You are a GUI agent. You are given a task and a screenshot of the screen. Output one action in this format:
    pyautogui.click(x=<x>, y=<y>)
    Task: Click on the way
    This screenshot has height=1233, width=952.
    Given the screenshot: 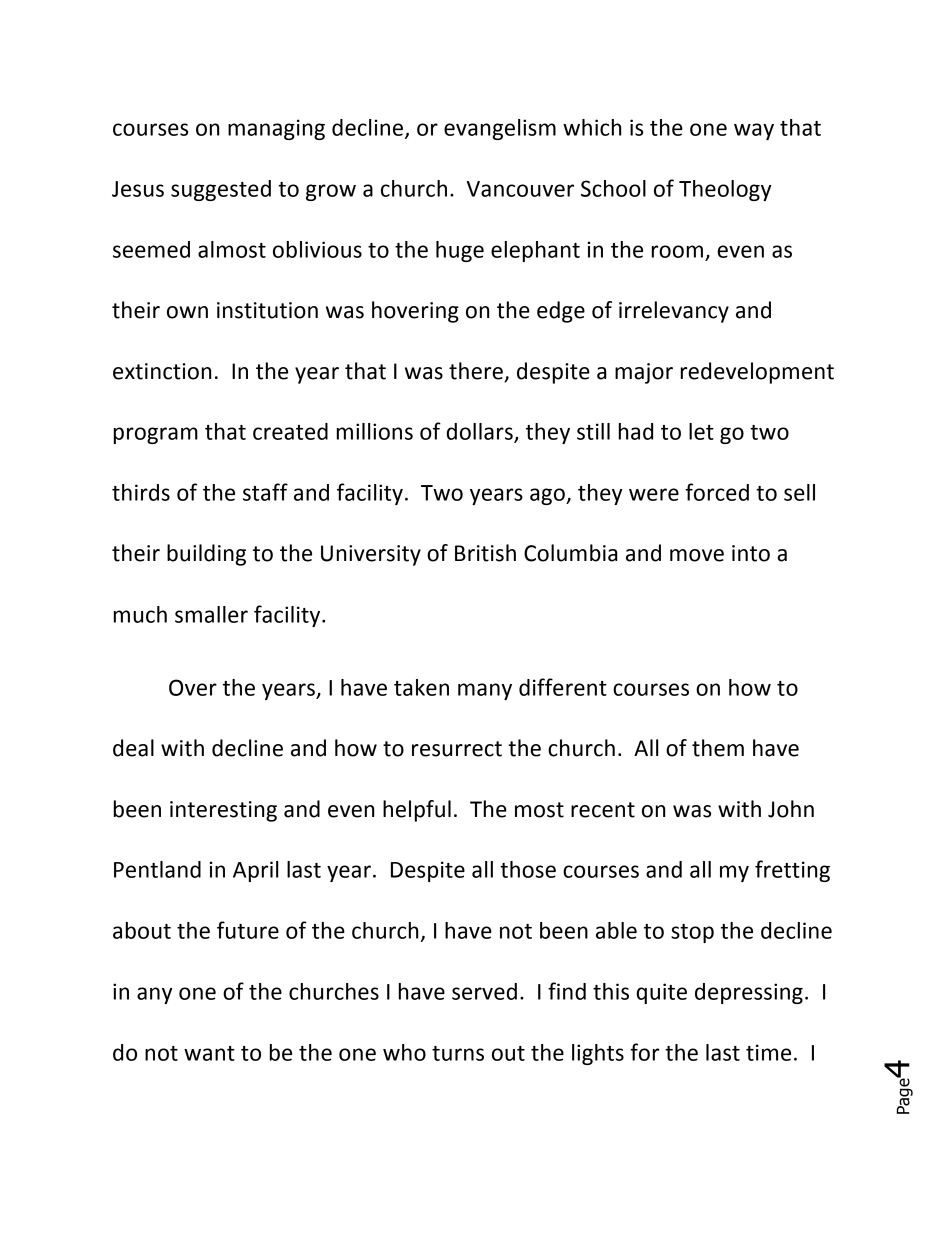 What is the action you would take?
    pyautogui.click(x=754, y=131)
